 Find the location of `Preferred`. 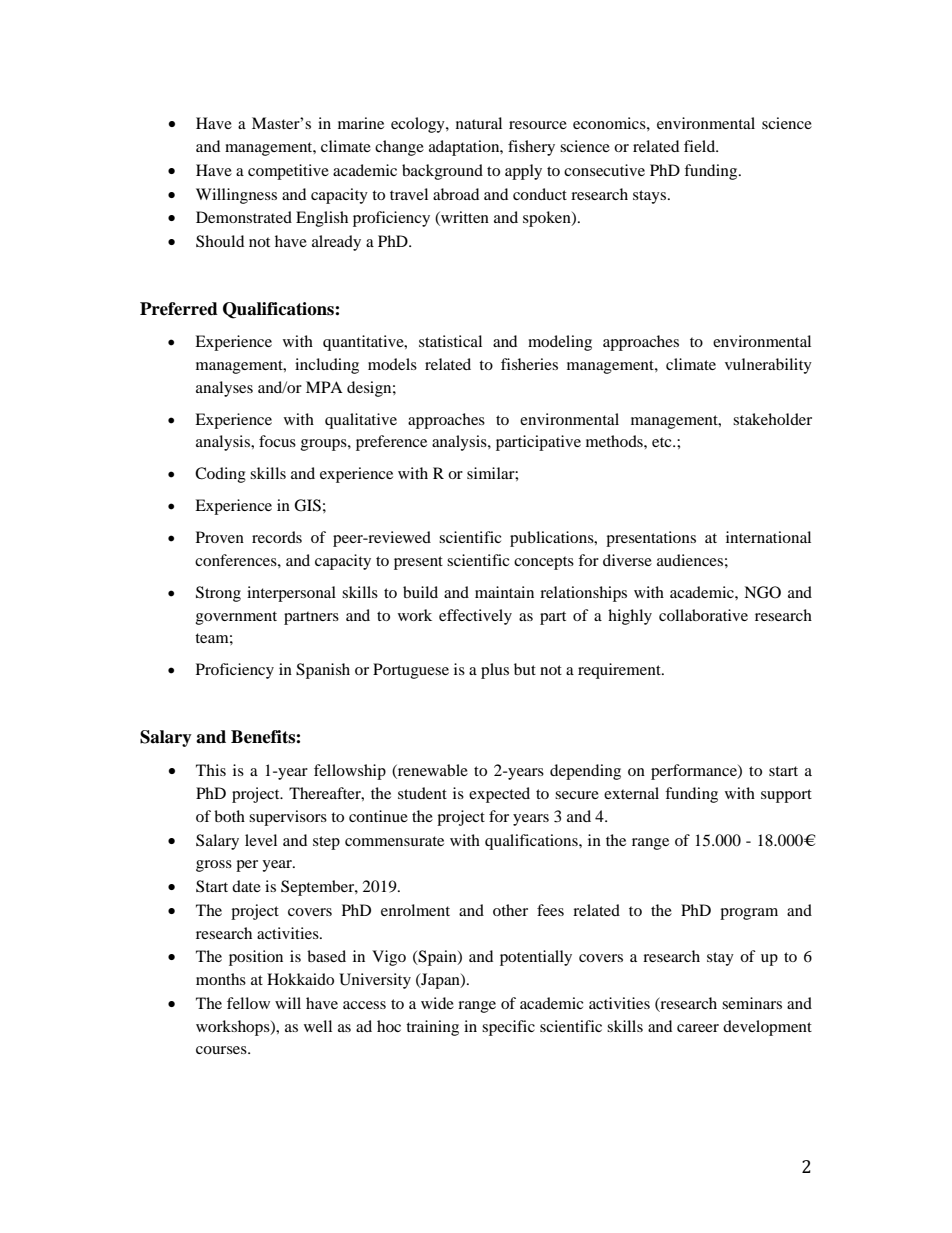

Preferred is located at coordinates (179, 309).
